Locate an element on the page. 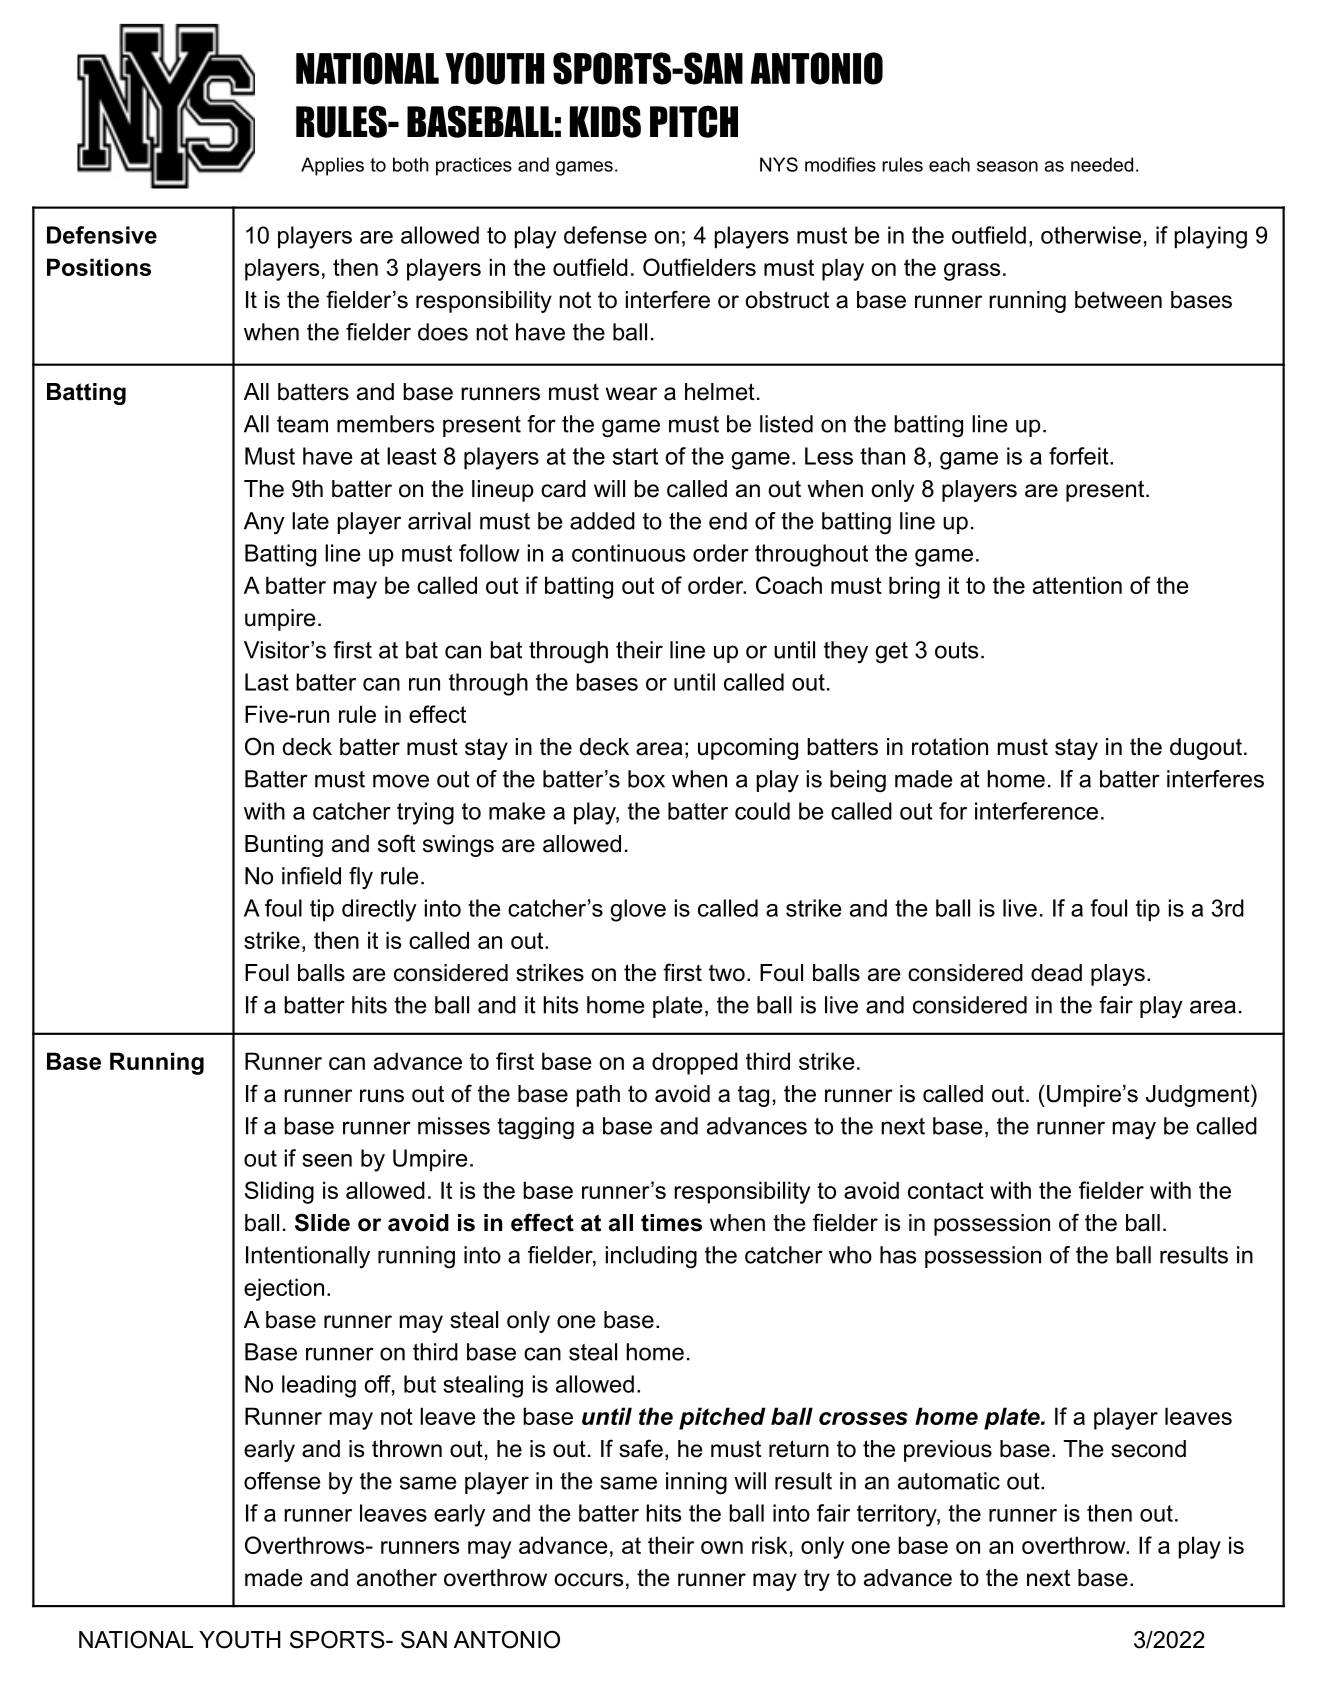 This document has height=1704, width=1317. box is located at coordinates (646, 779).
